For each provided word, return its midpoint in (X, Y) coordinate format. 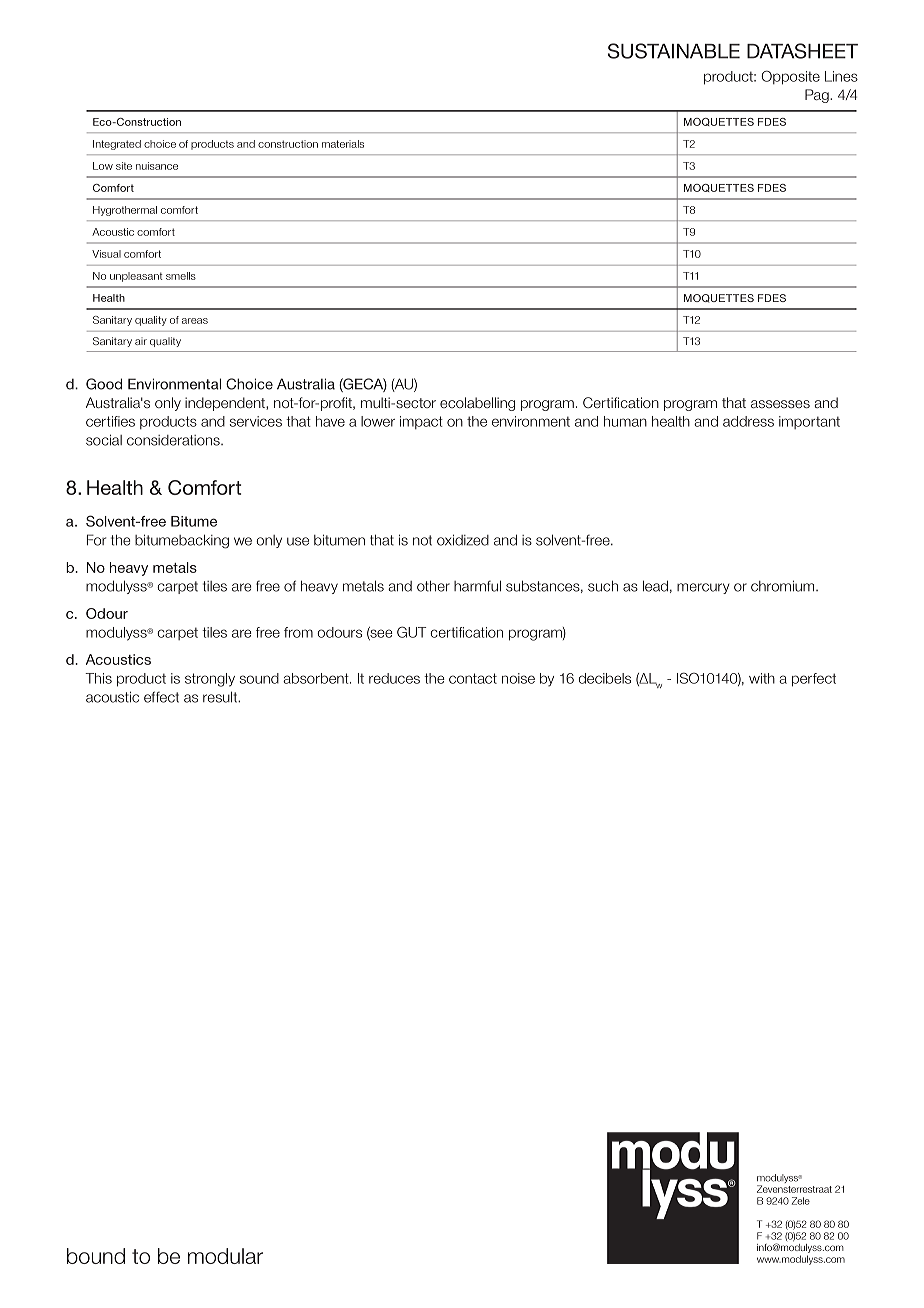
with (762, 678)
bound (96, 1256)
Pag (818, 96)
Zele (801, 1201)
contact (473, 678)
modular (225, 1256)
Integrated (117, 145)
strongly (210, 680)
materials (343, 144)
